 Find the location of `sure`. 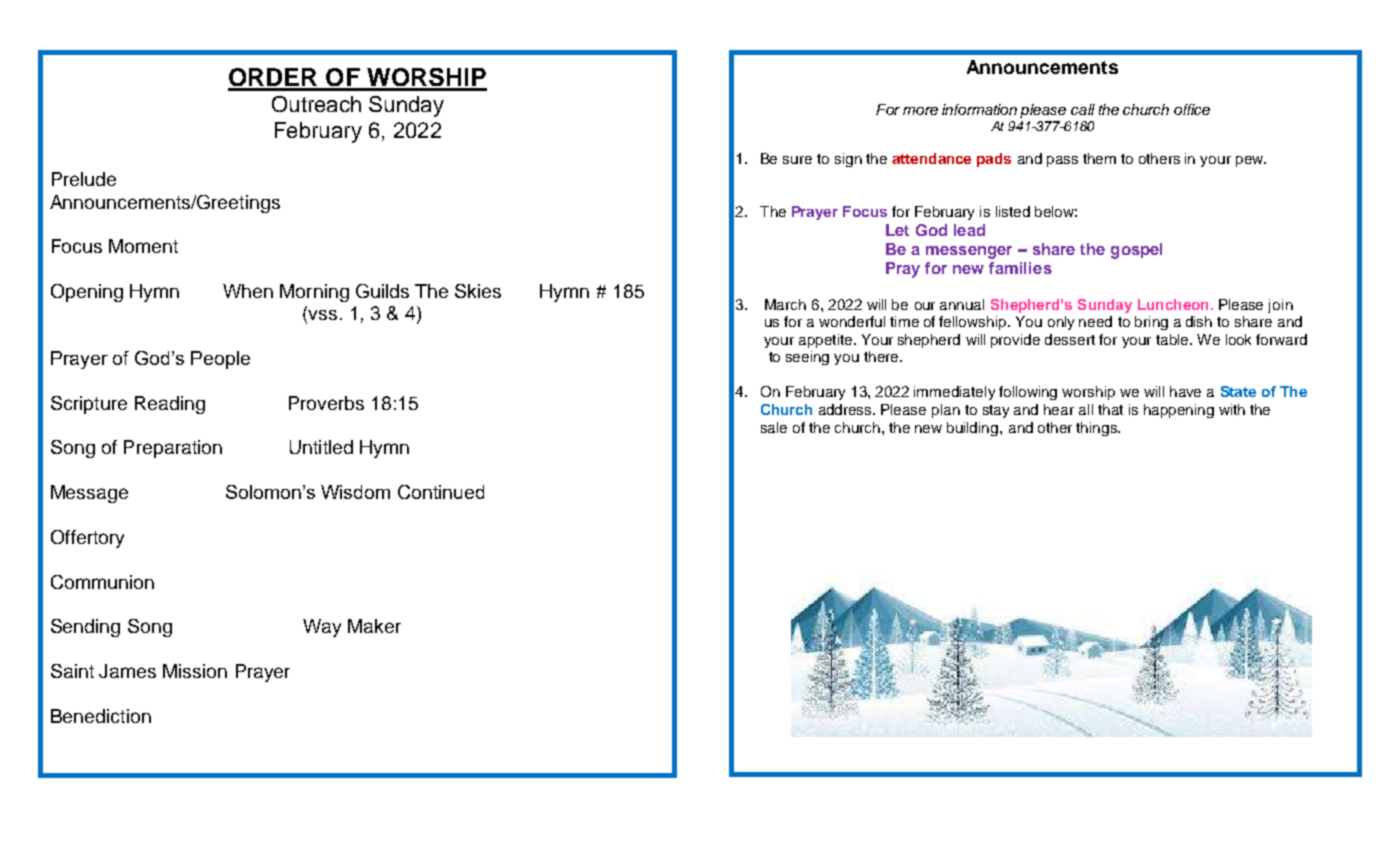

sure is located at coordinates (797, 160).
